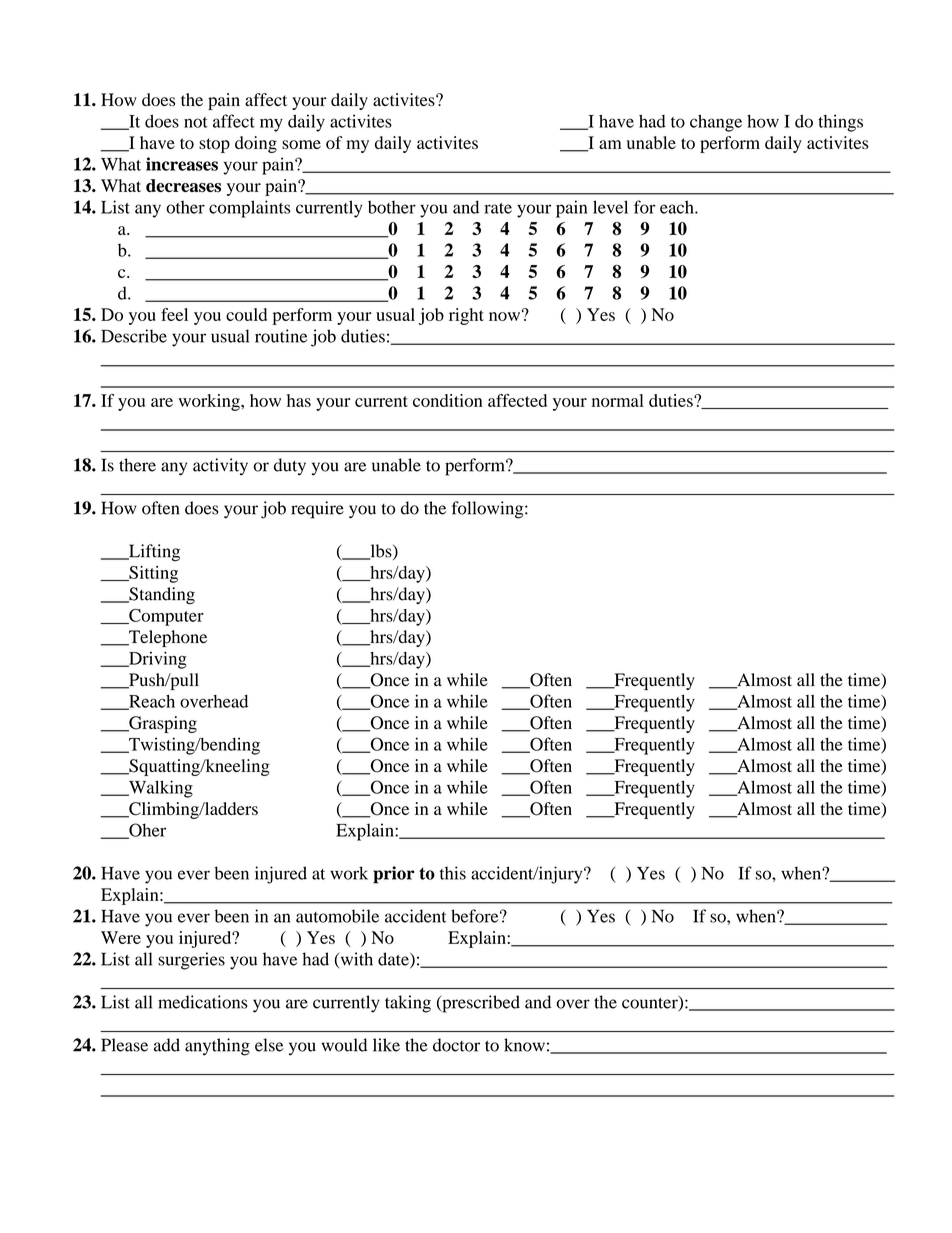  Describe the element at coordinates (220, 467) in the page. I see `activity` at that location.
